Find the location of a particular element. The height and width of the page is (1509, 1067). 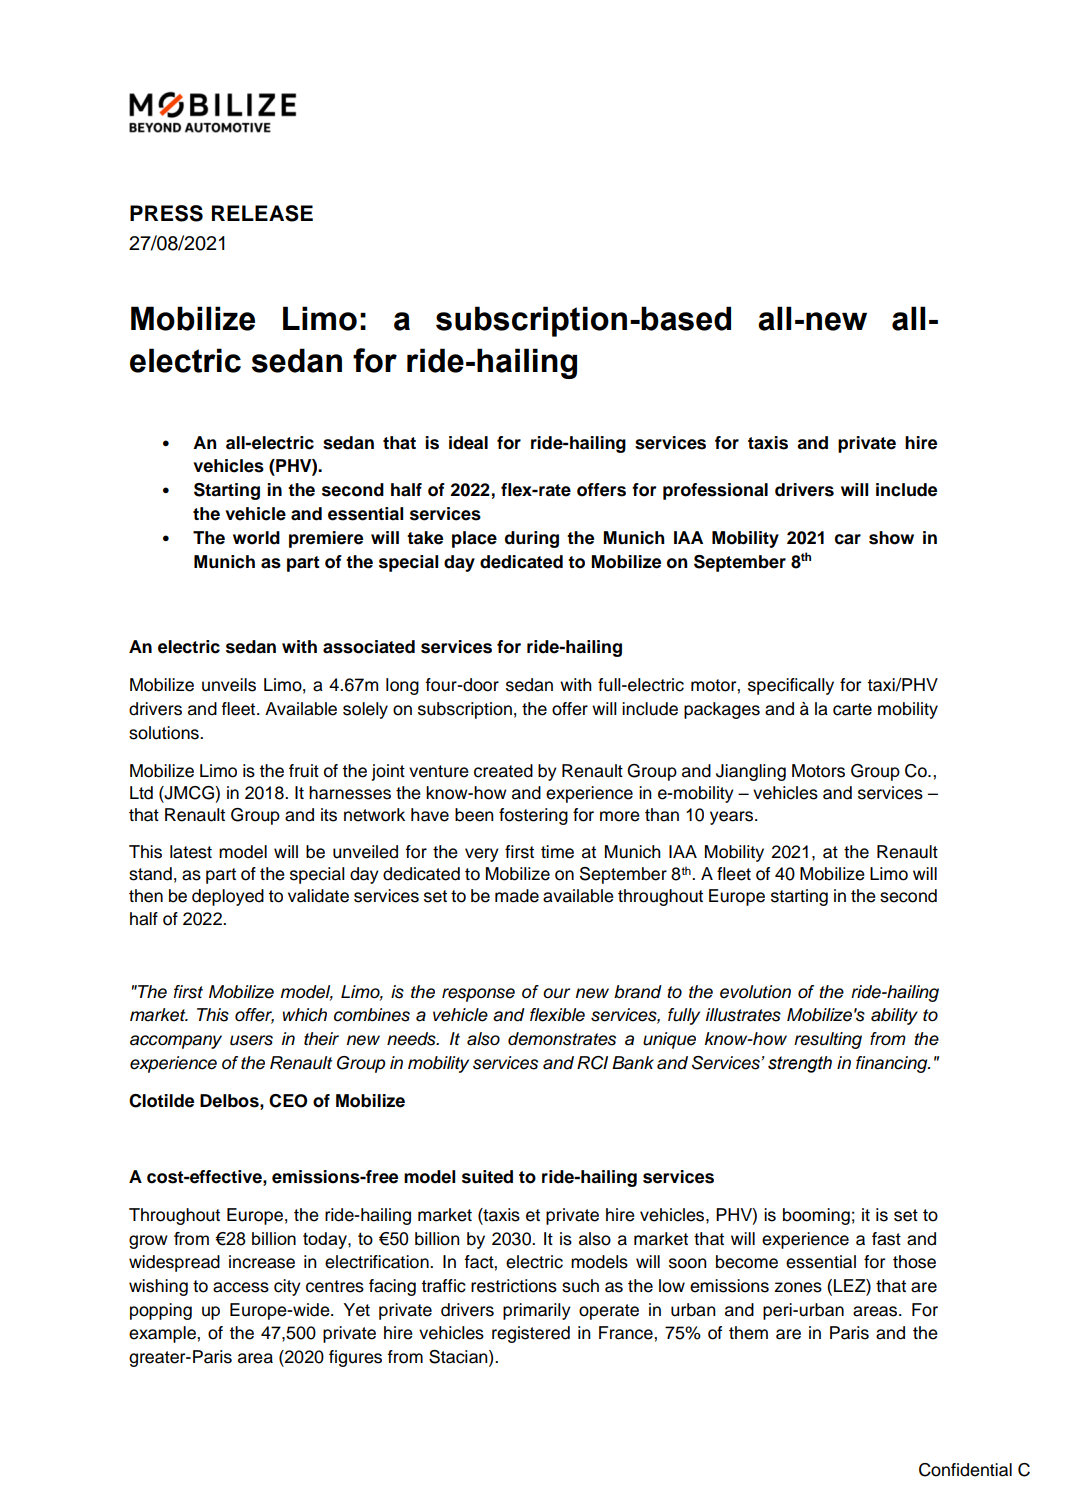

time is located at coordinates (557, 852).
